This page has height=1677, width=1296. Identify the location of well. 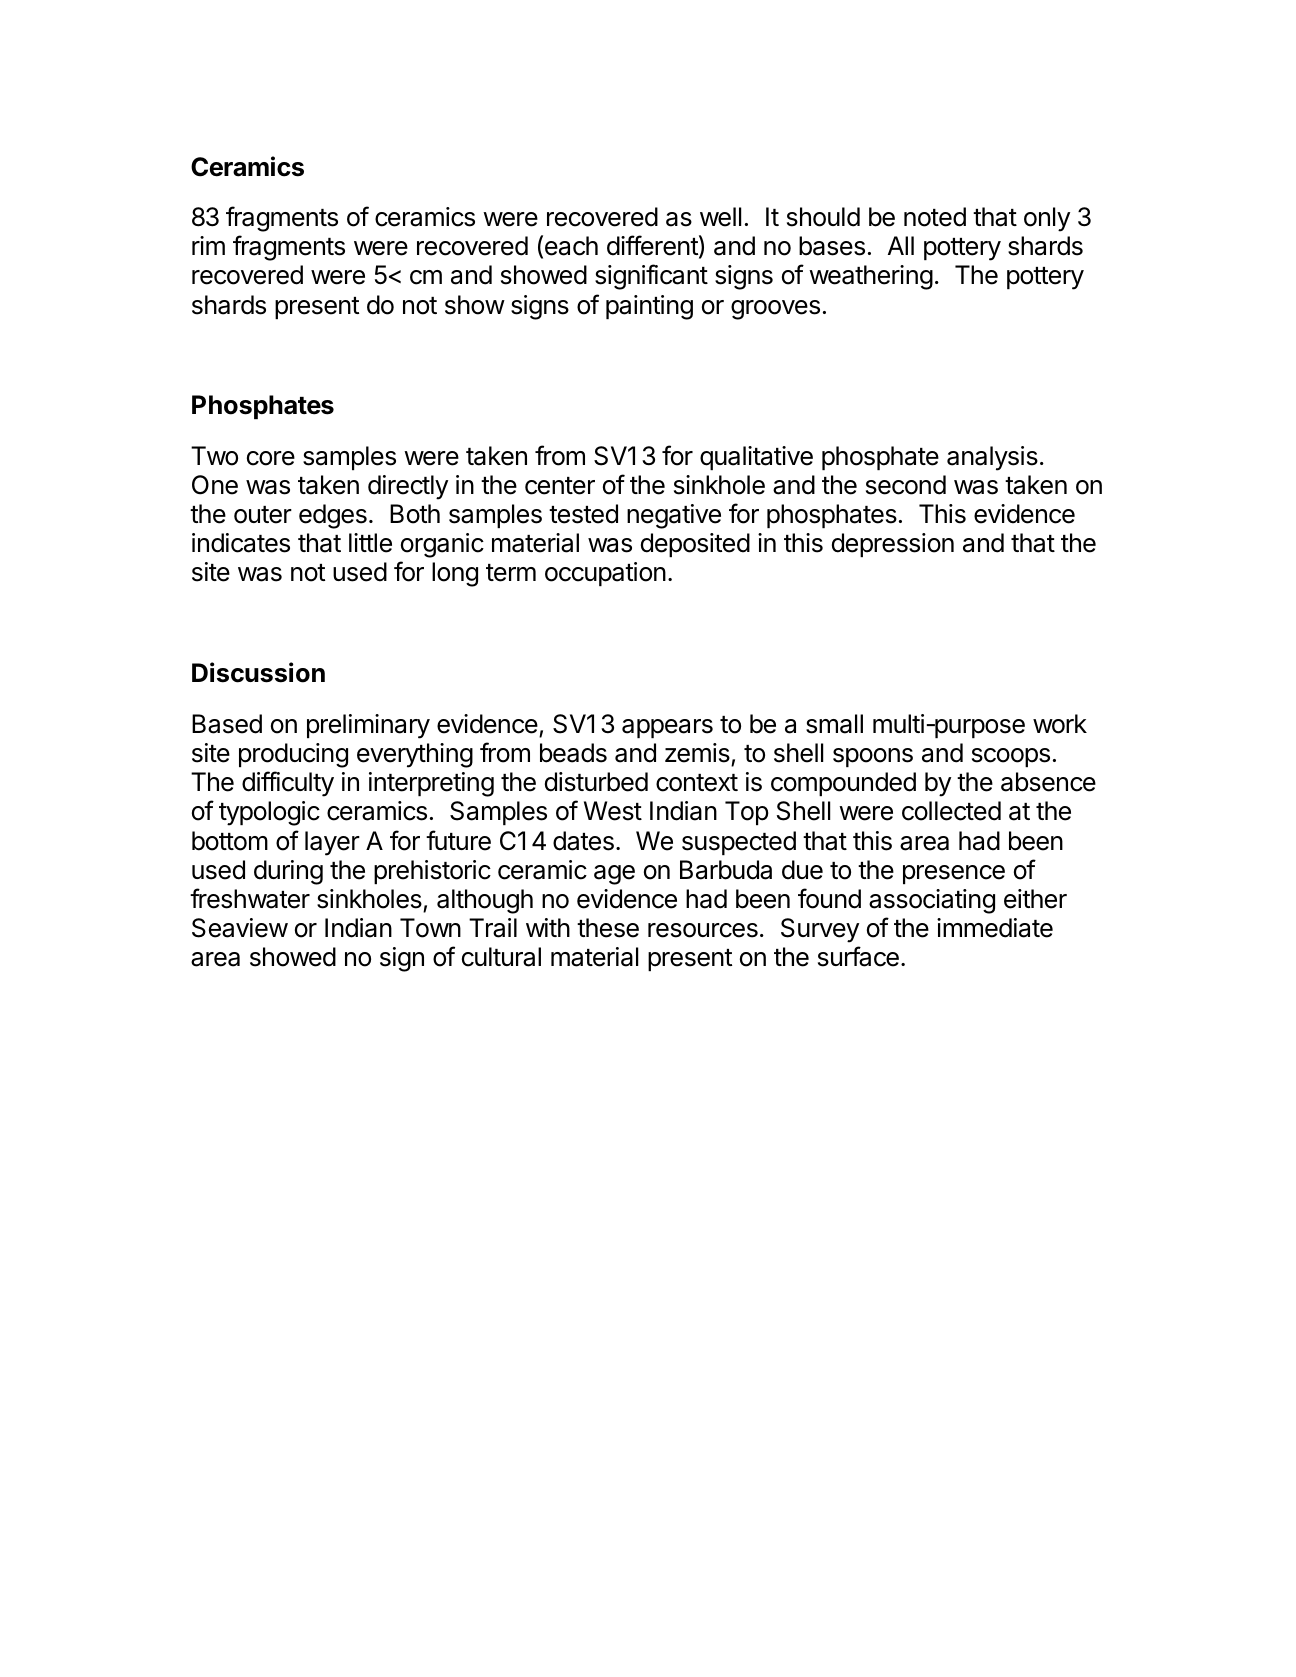
(720, 217).
